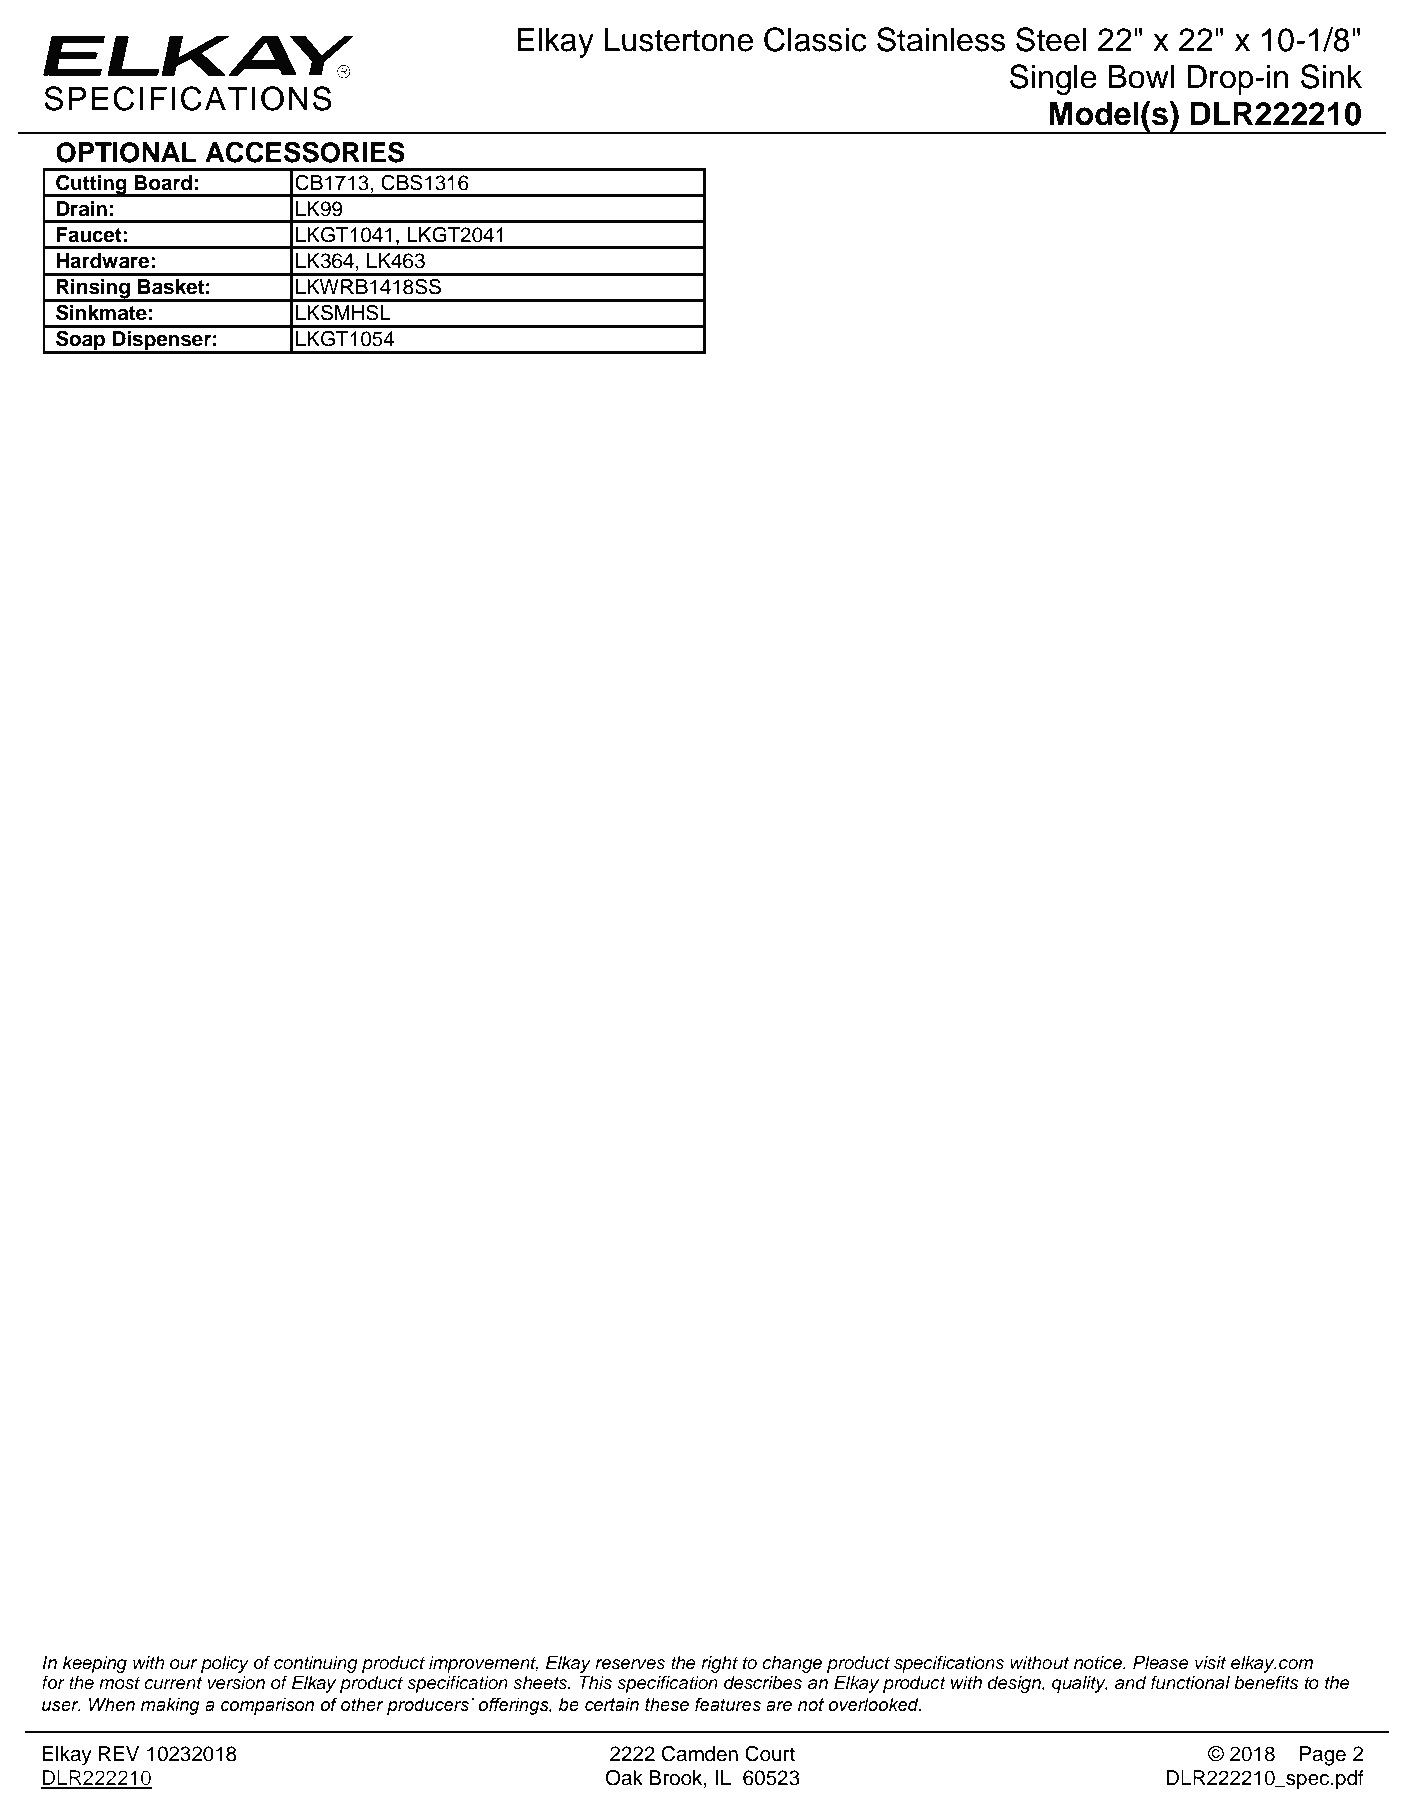 Image resolution: width=1405 pixels, height=1818 pixels. I want to click on Bowl, so click(1141, 77).
